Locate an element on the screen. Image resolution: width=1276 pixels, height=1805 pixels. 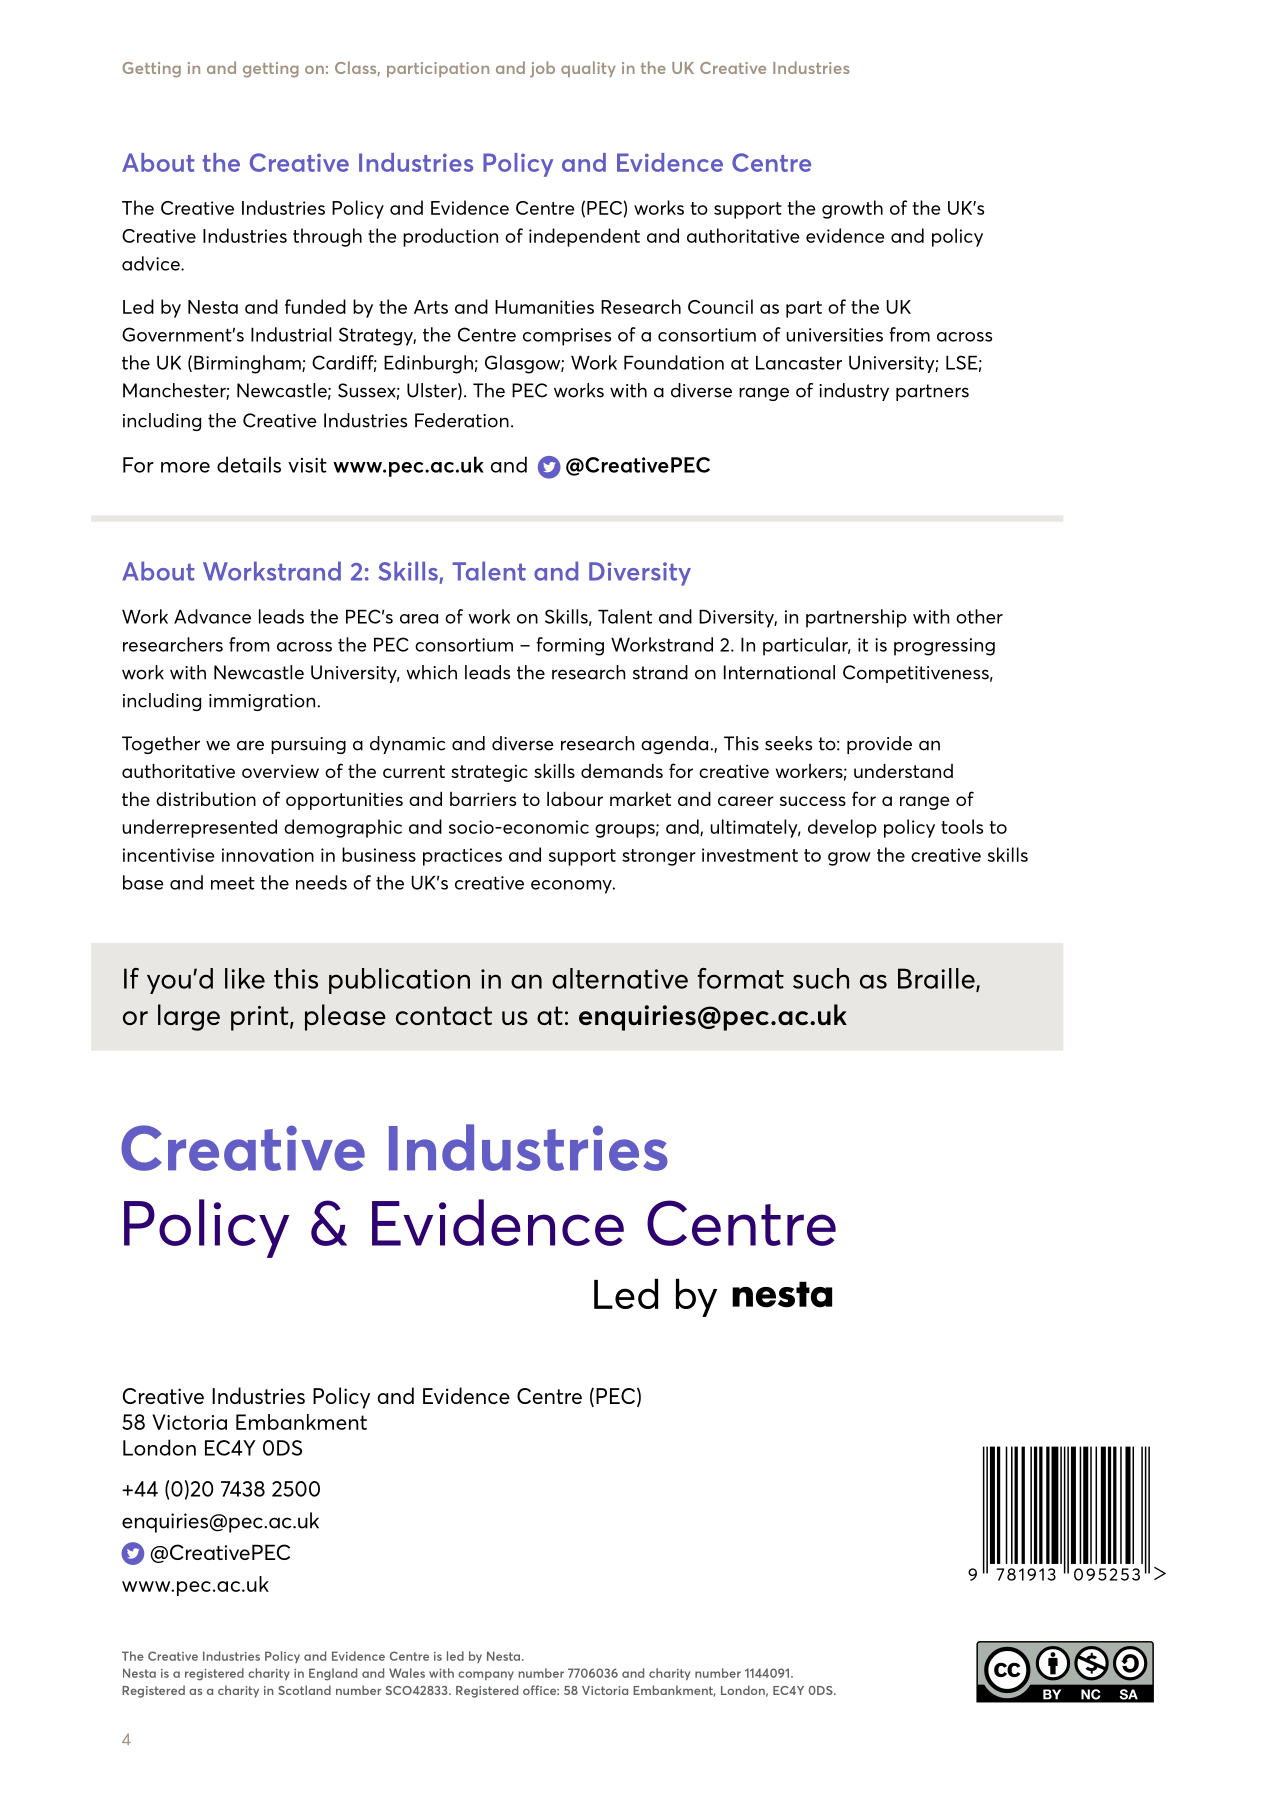
meet is located at coordinates (233, 883).
